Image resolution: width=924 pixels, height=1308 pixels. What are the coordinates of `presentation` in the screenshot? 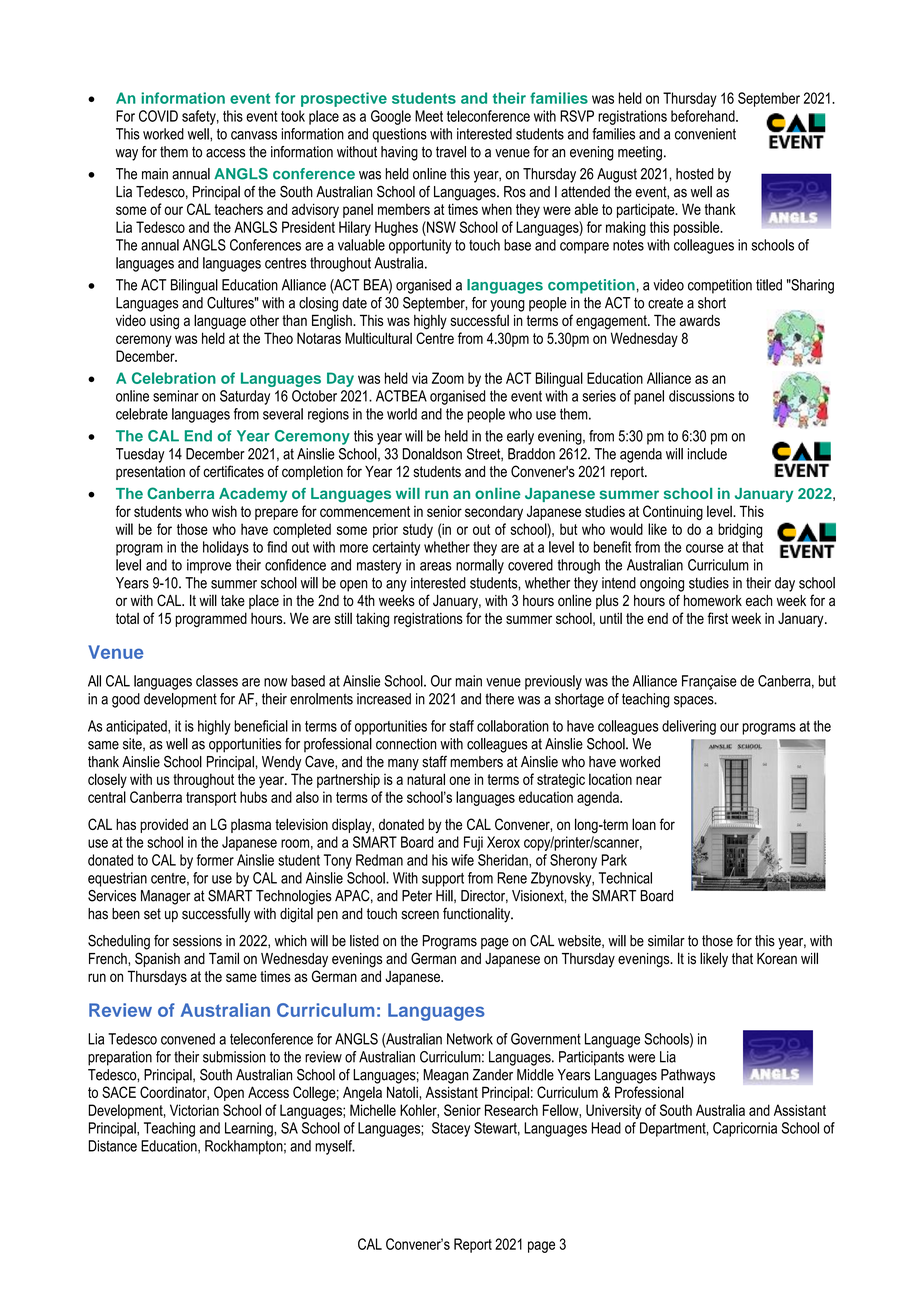 It's located at (150, 473).
